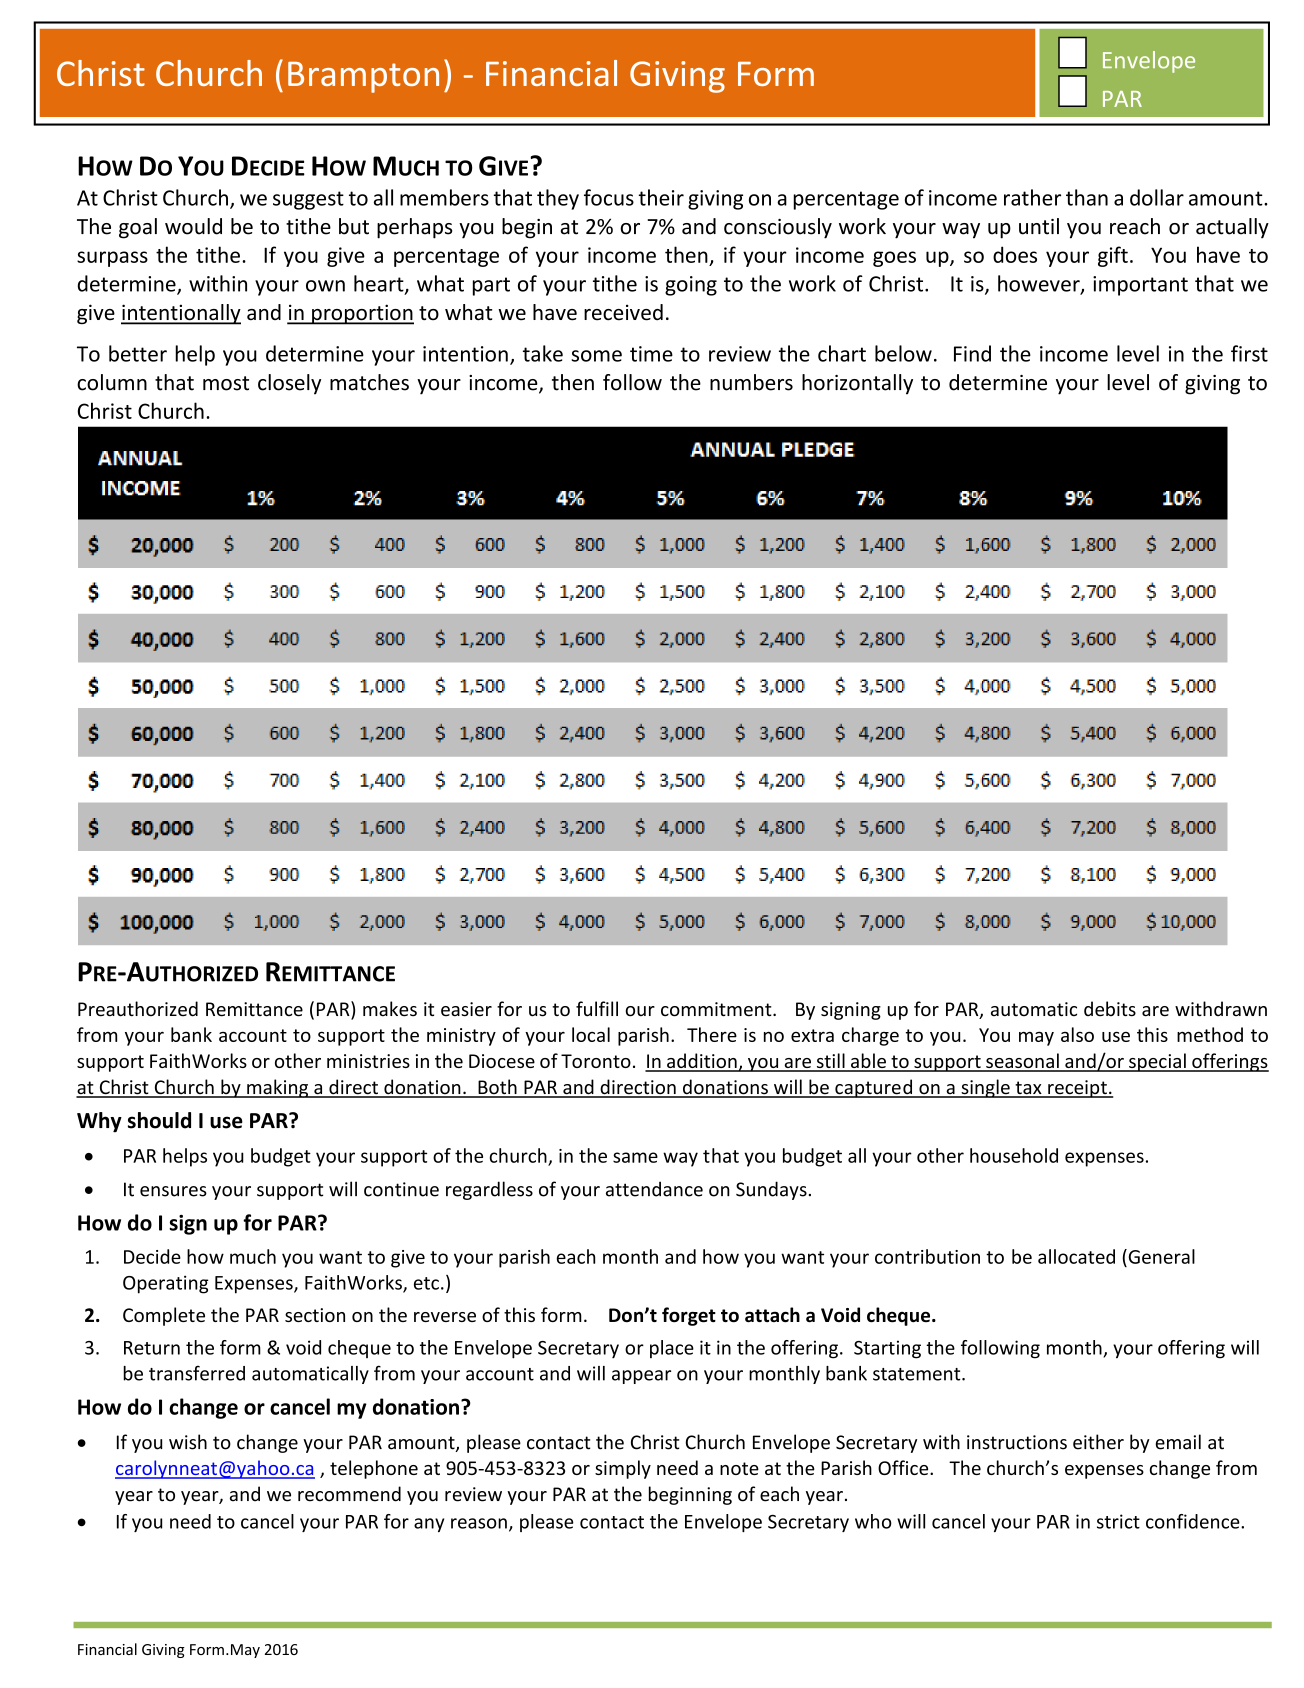 The image size is (1304, 1688). What do you see at coordinates (1110, 1009) in the document?
I see `debits` at bounding box center [1110, 1009].
